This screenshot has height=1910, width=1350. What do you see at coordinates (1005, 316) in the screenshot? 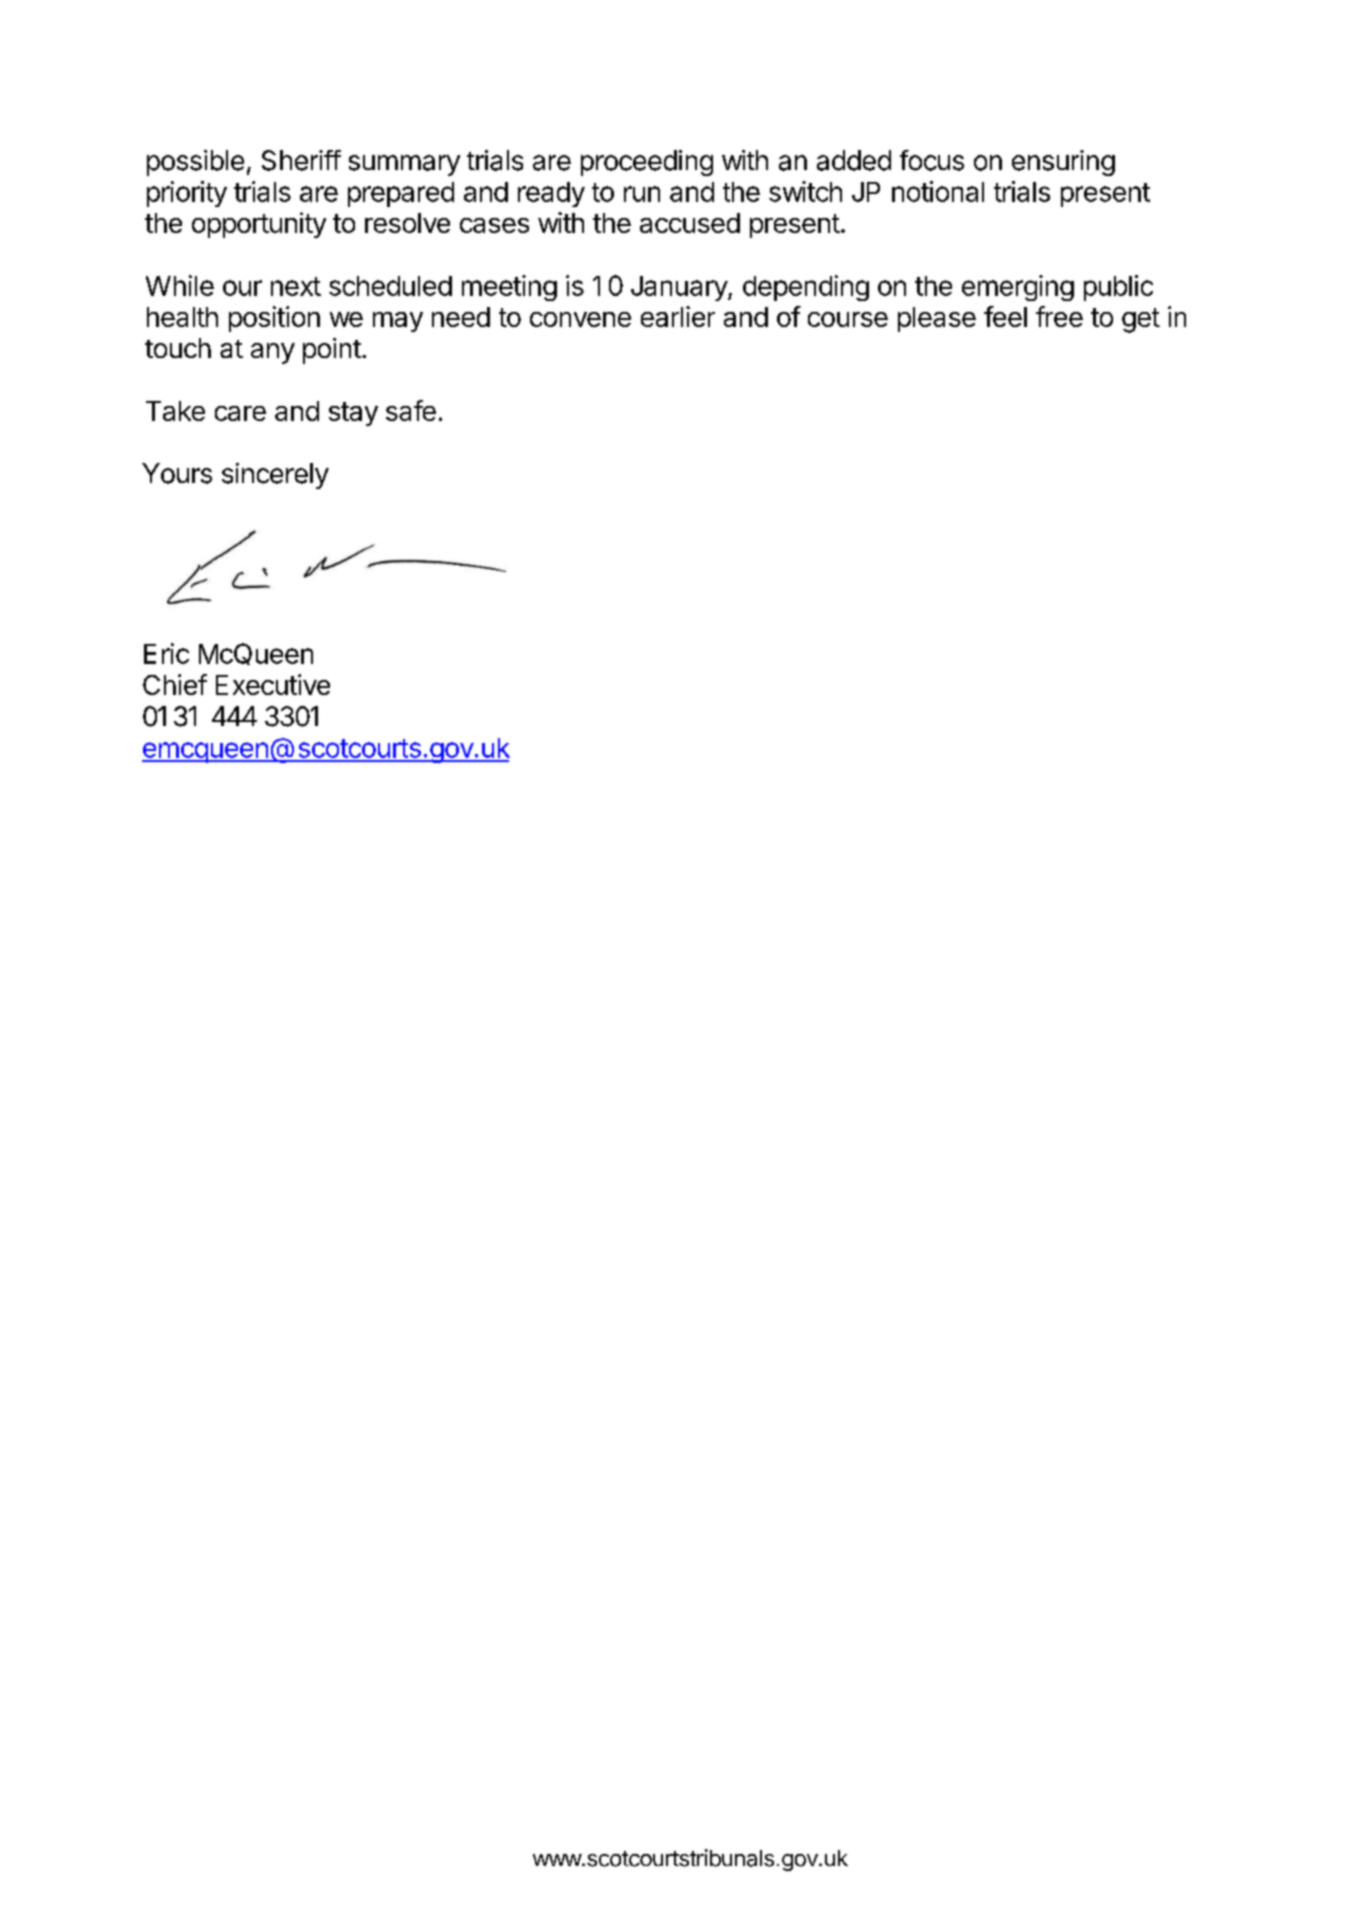
I see `feel` at bounding box center [1005, 316].
